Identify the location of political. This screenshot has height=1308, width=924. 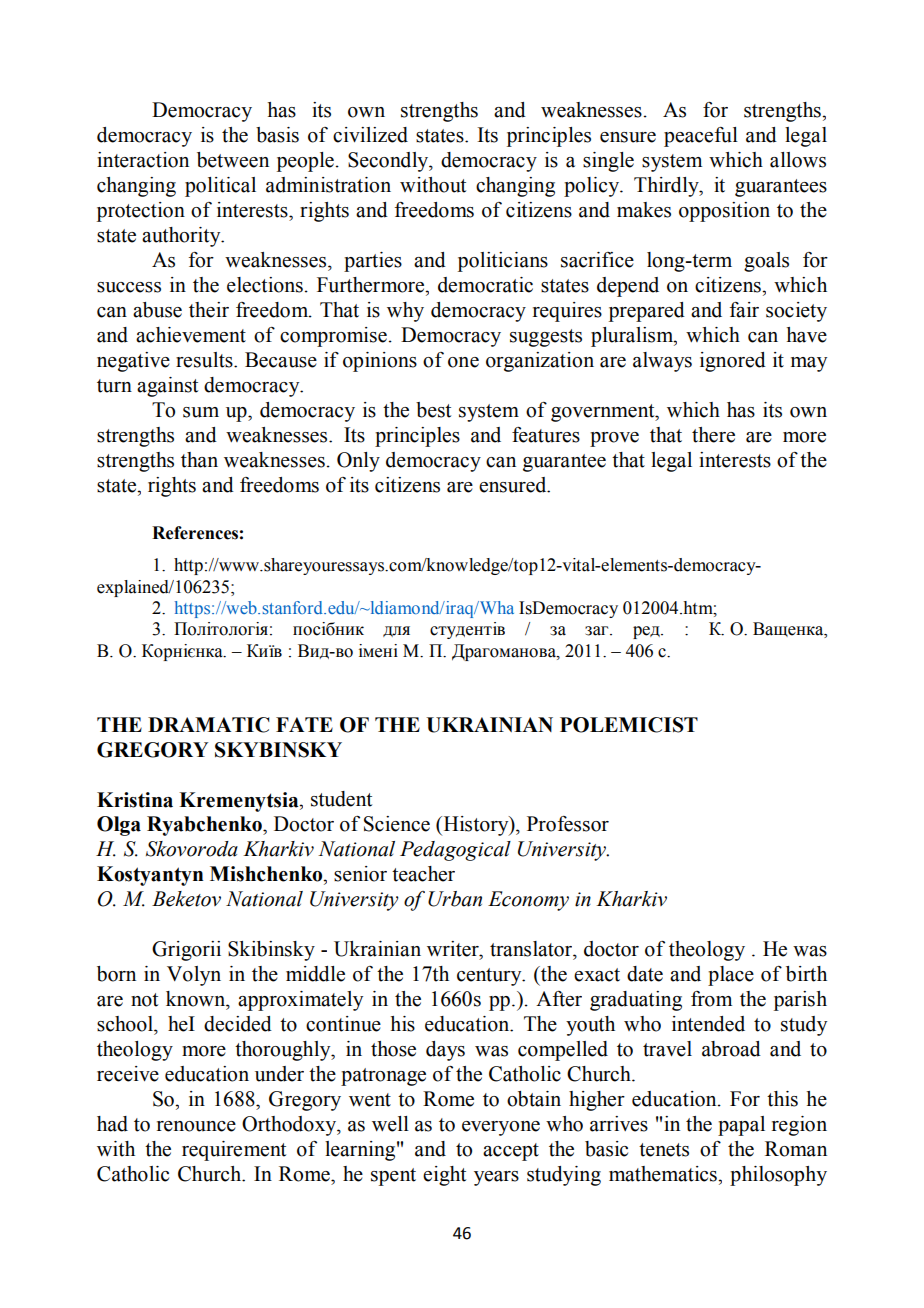
(220, 187).
